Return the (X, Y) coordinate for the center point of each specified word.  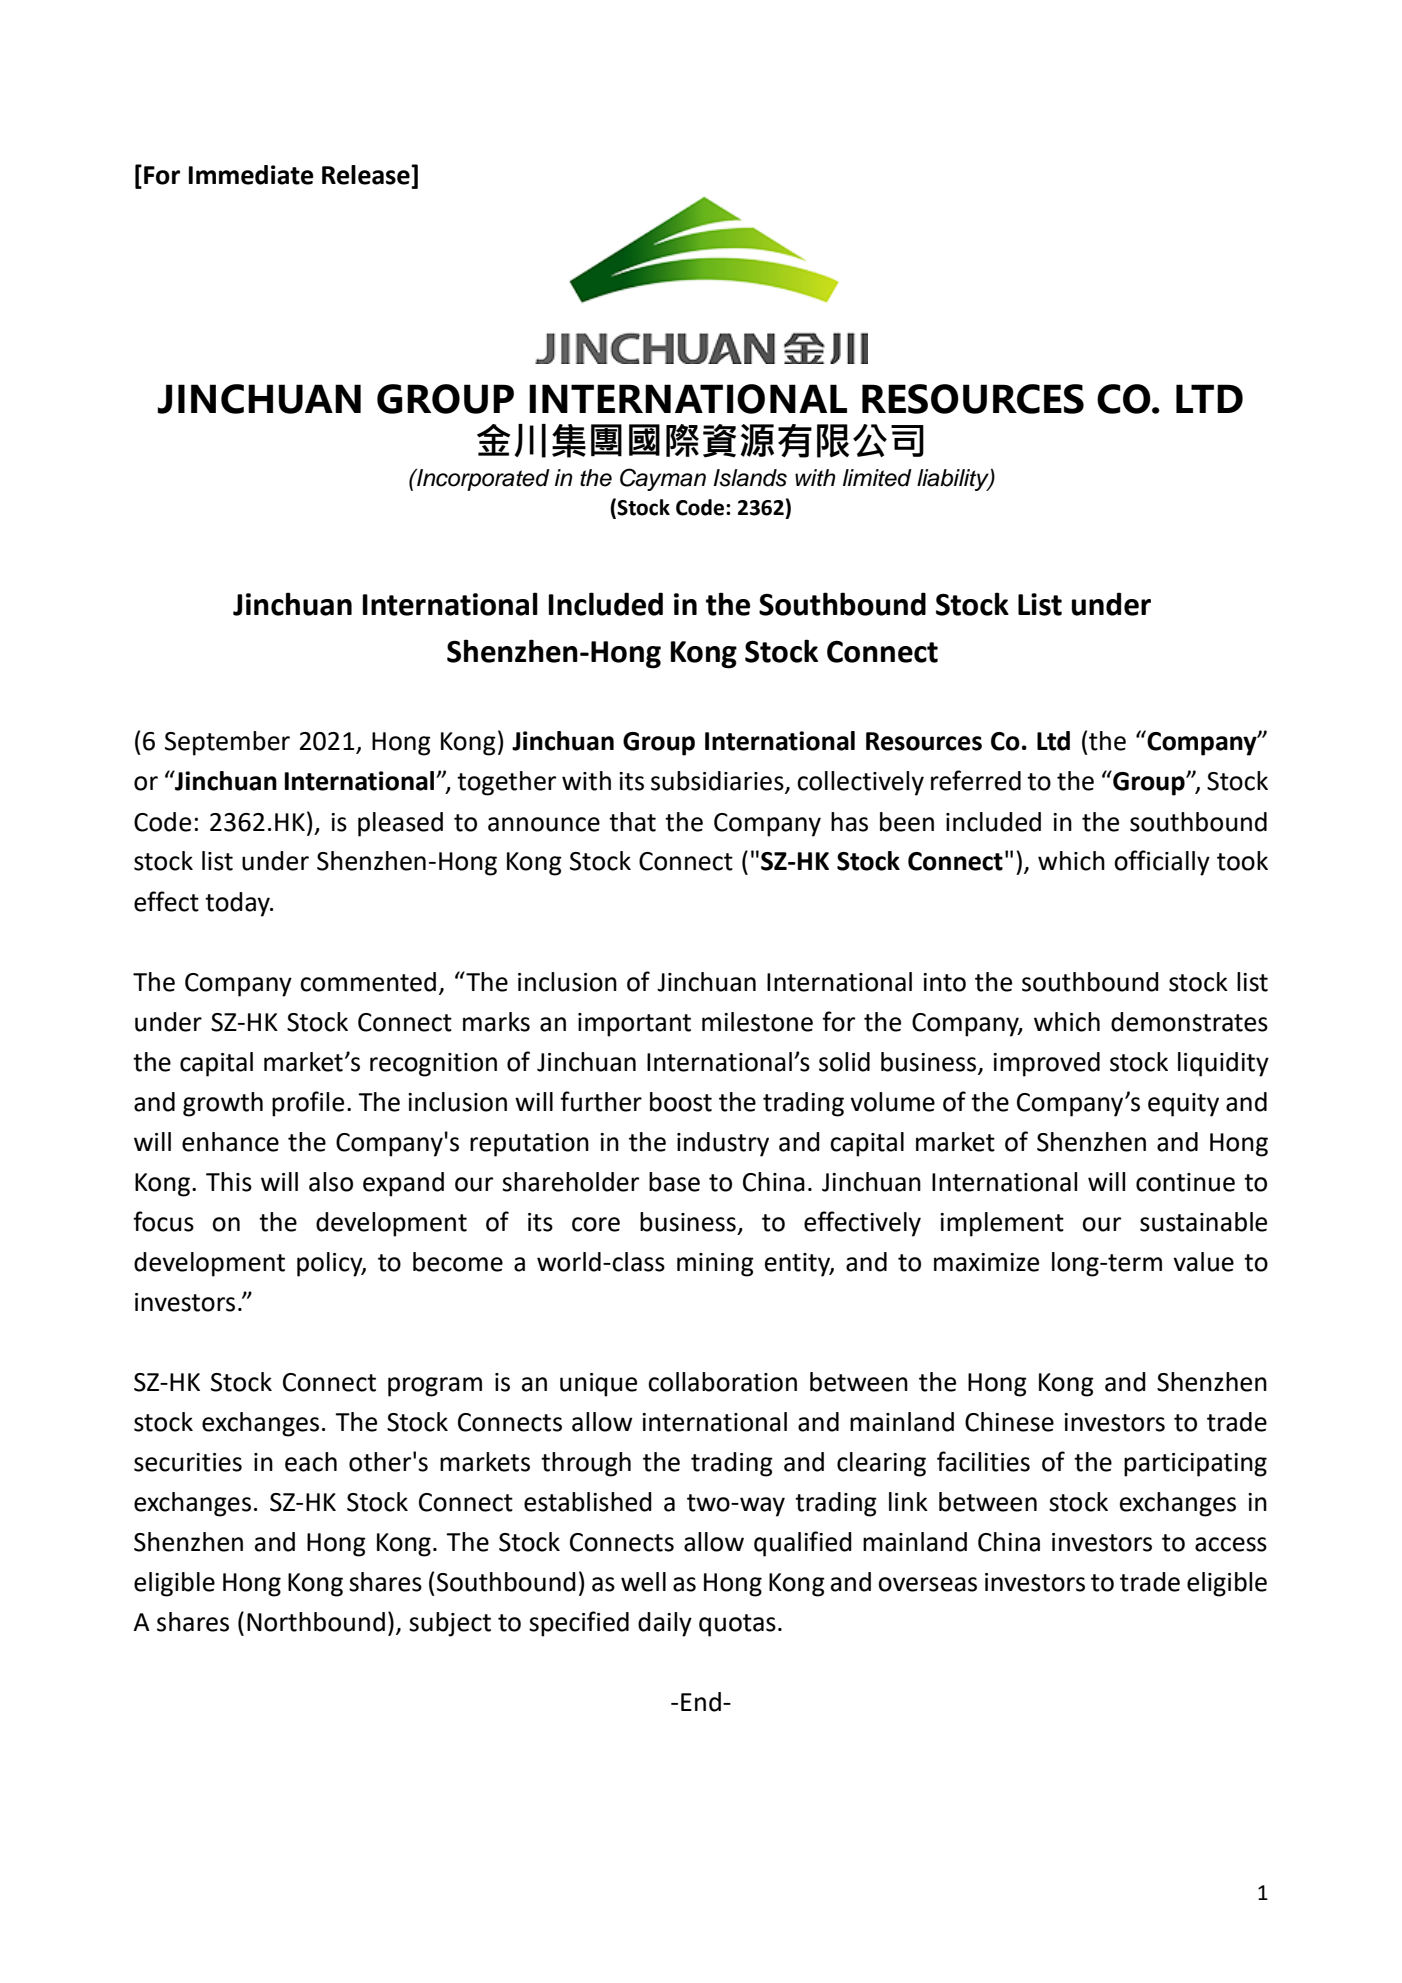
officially (1162, 863)
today (238, 904)
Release (367, 175)
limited (877, 478)
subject (450, 1624)
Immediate (251, 175)
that (632, 822)
